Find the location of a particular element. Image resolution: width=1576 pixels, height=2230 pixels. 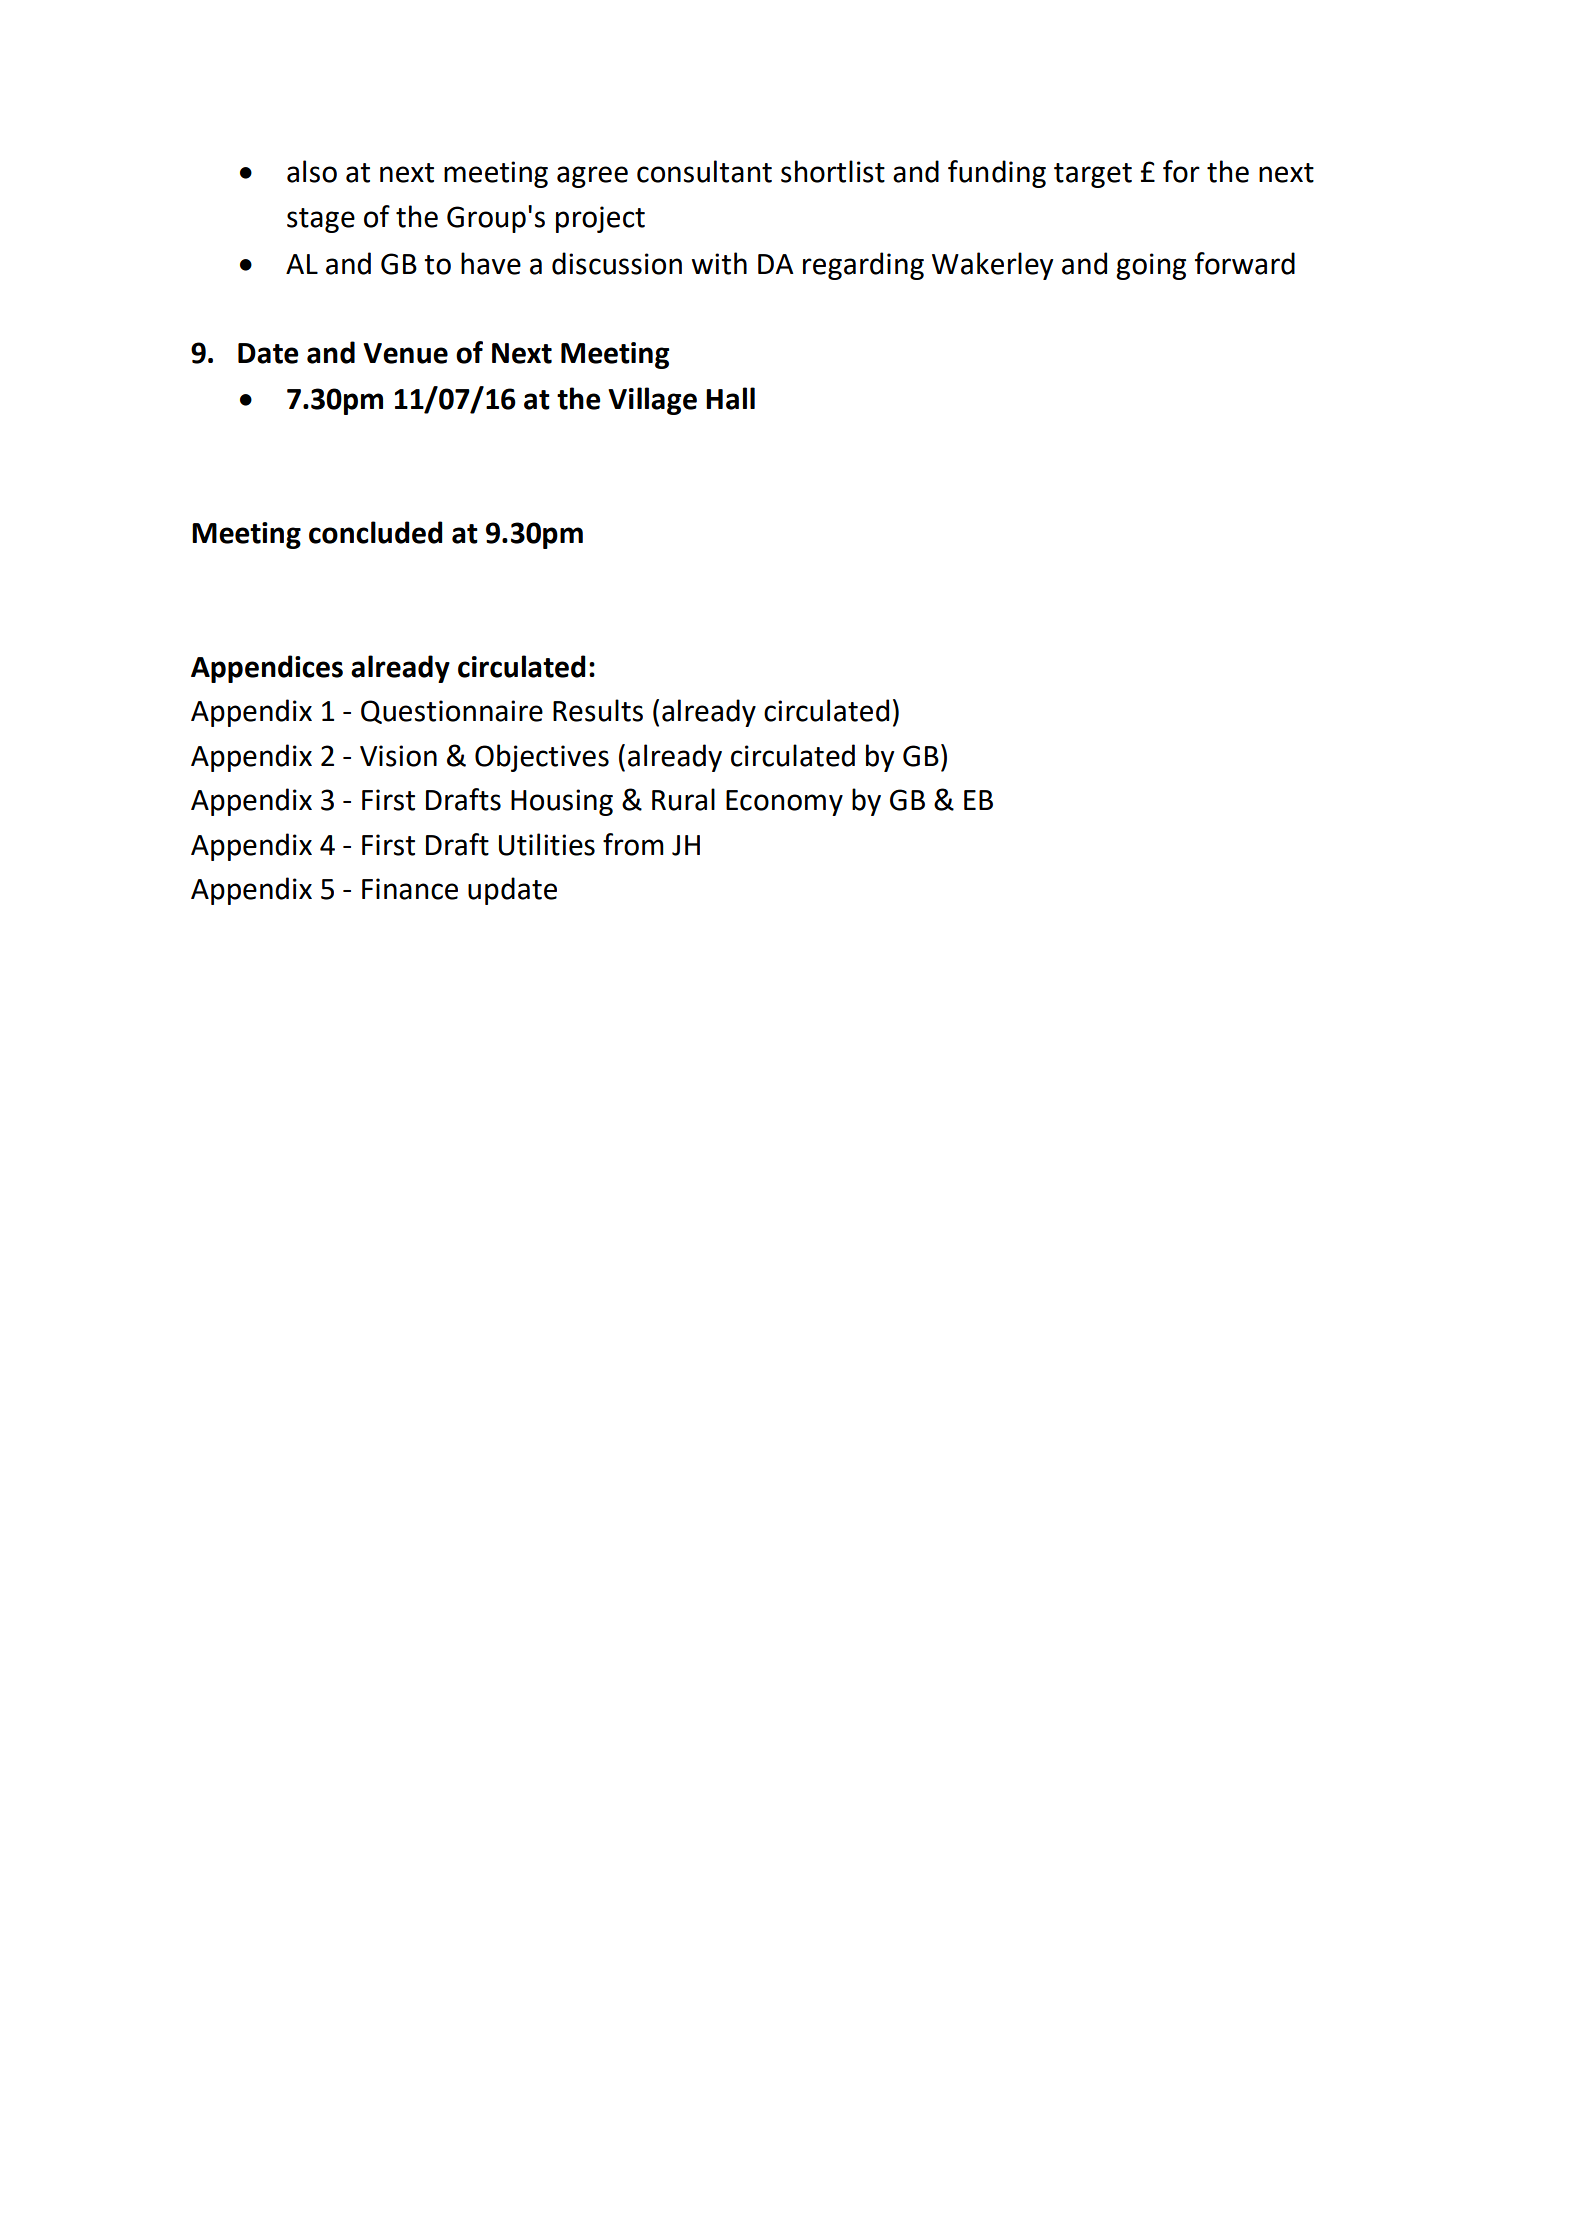

also is located at coordinates (312, 171).
